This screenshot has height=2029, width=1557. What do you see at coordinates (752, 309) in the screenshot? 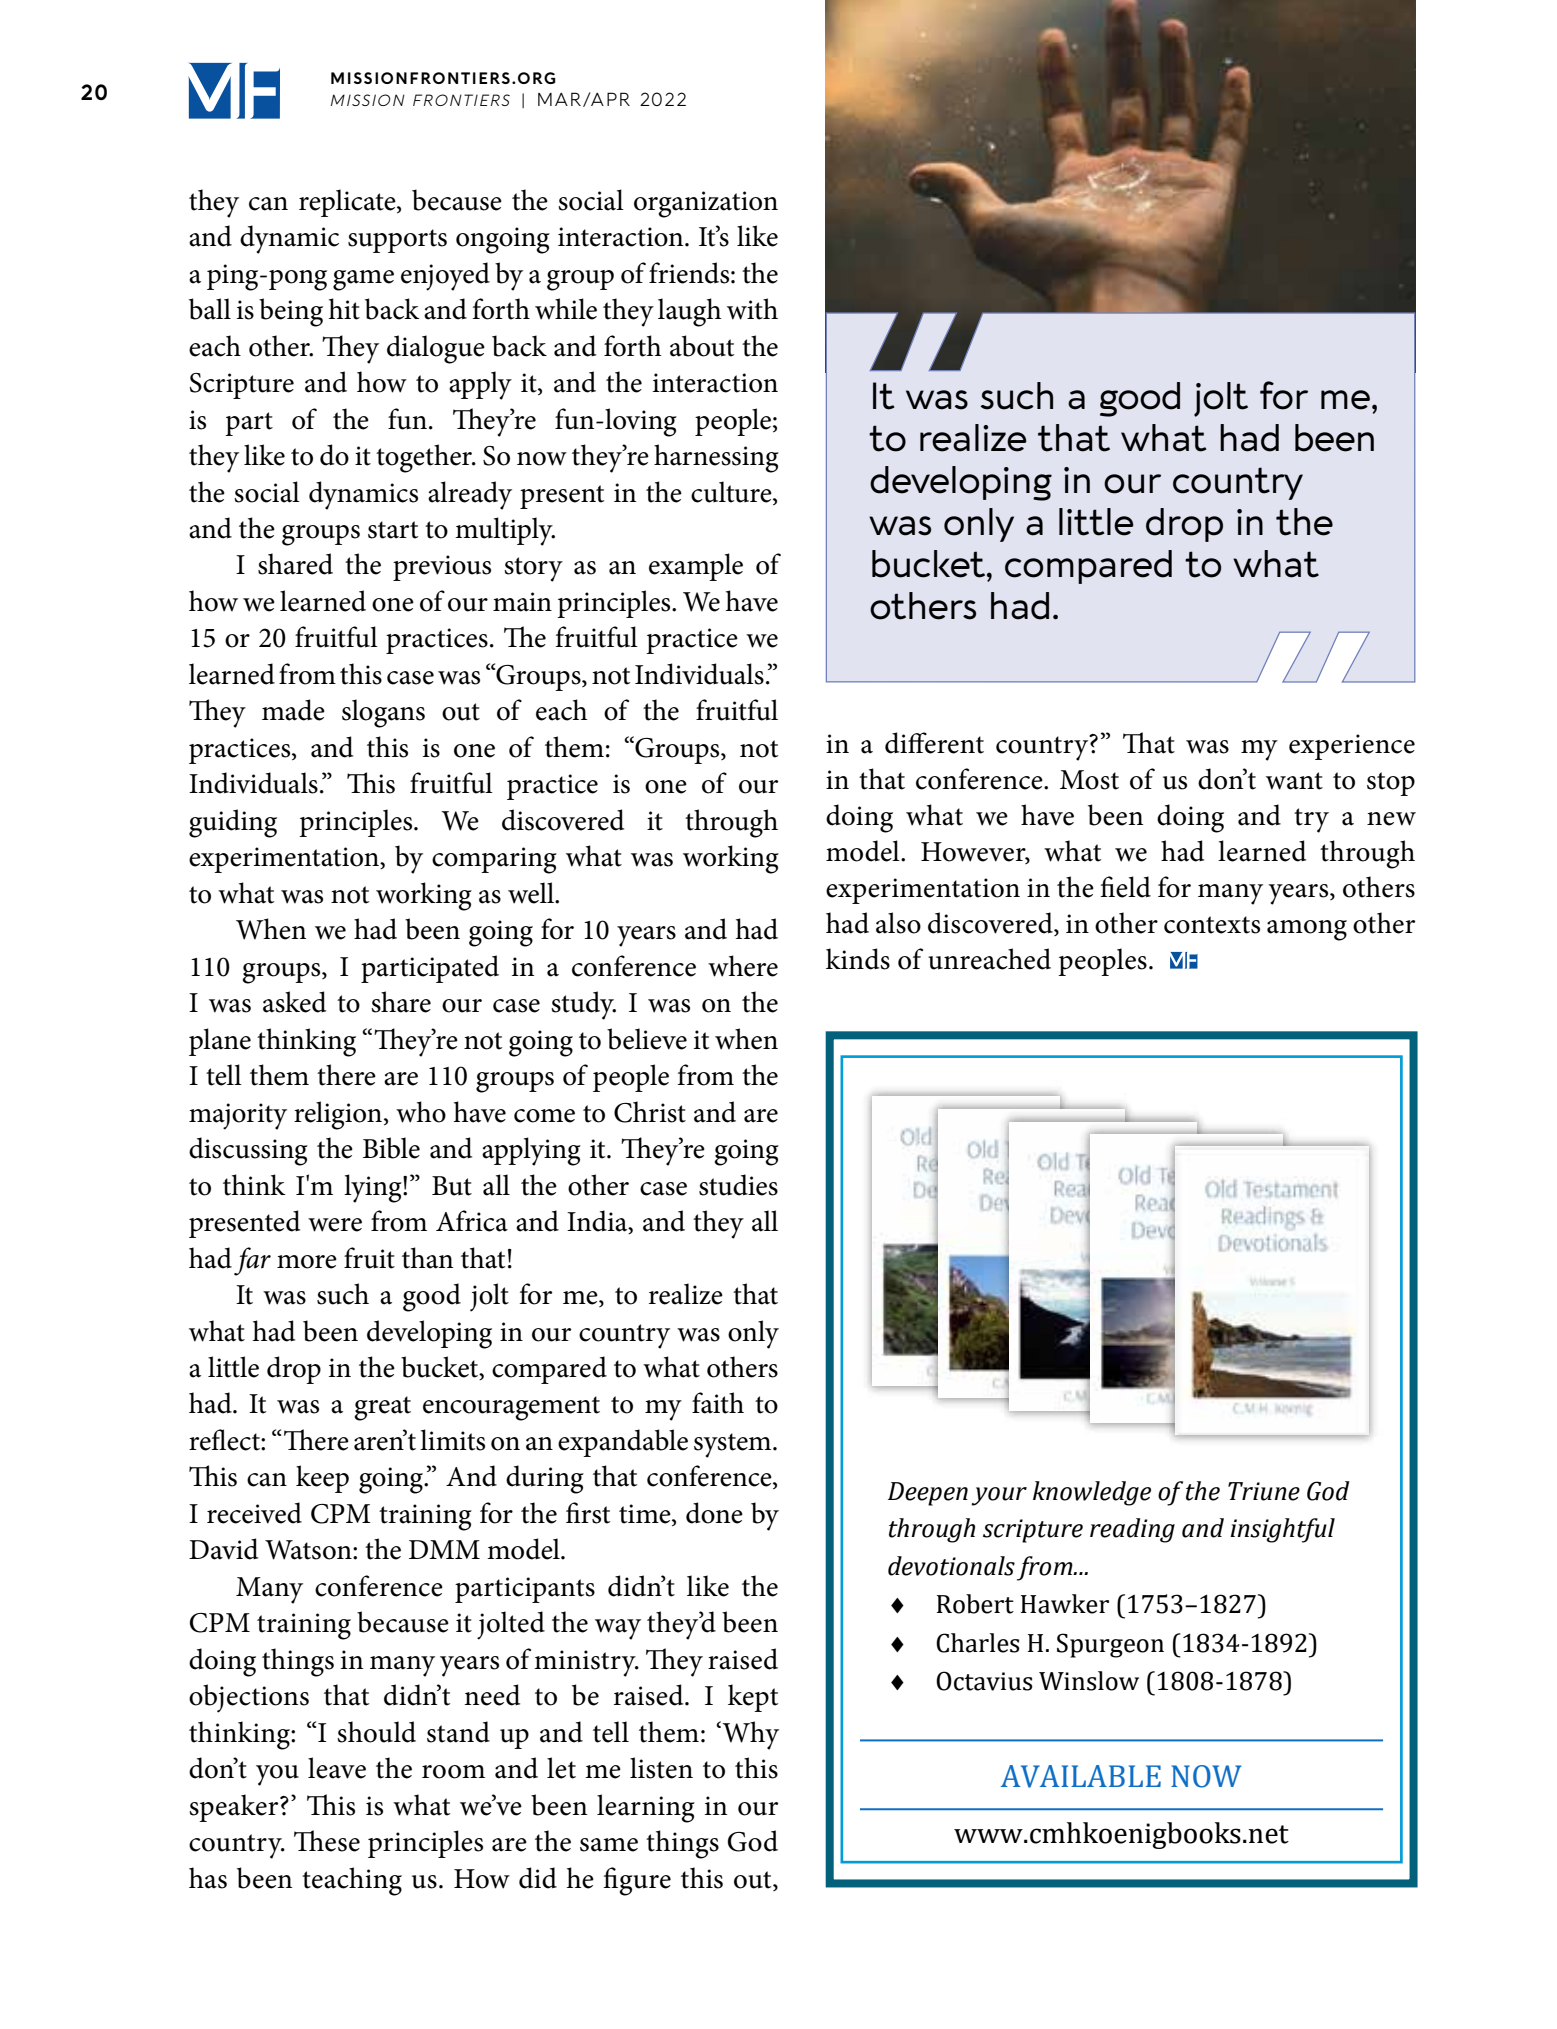
I see `with` at bounding box center [752, 309].
